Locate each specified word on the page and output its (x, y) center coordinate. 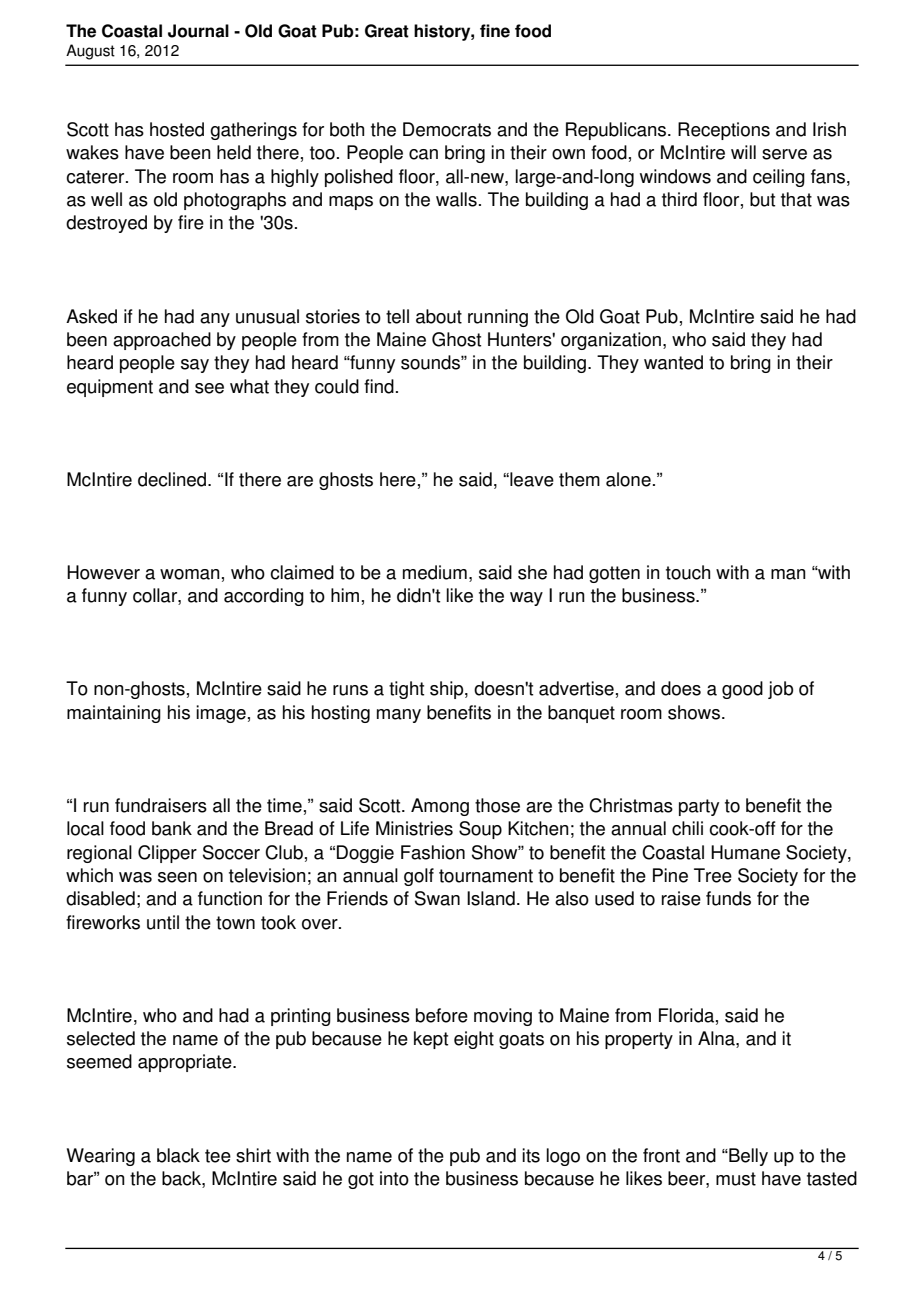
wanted (673, 362)
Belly (747, 1157)
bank (172, 828)
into (394, 1178)
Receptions (724, 131)
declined (173, 479)
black (178, 1155)
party (699, 807)
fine (495, 31)
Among (440, 807)
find (379, 386)
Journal (198, 31)
